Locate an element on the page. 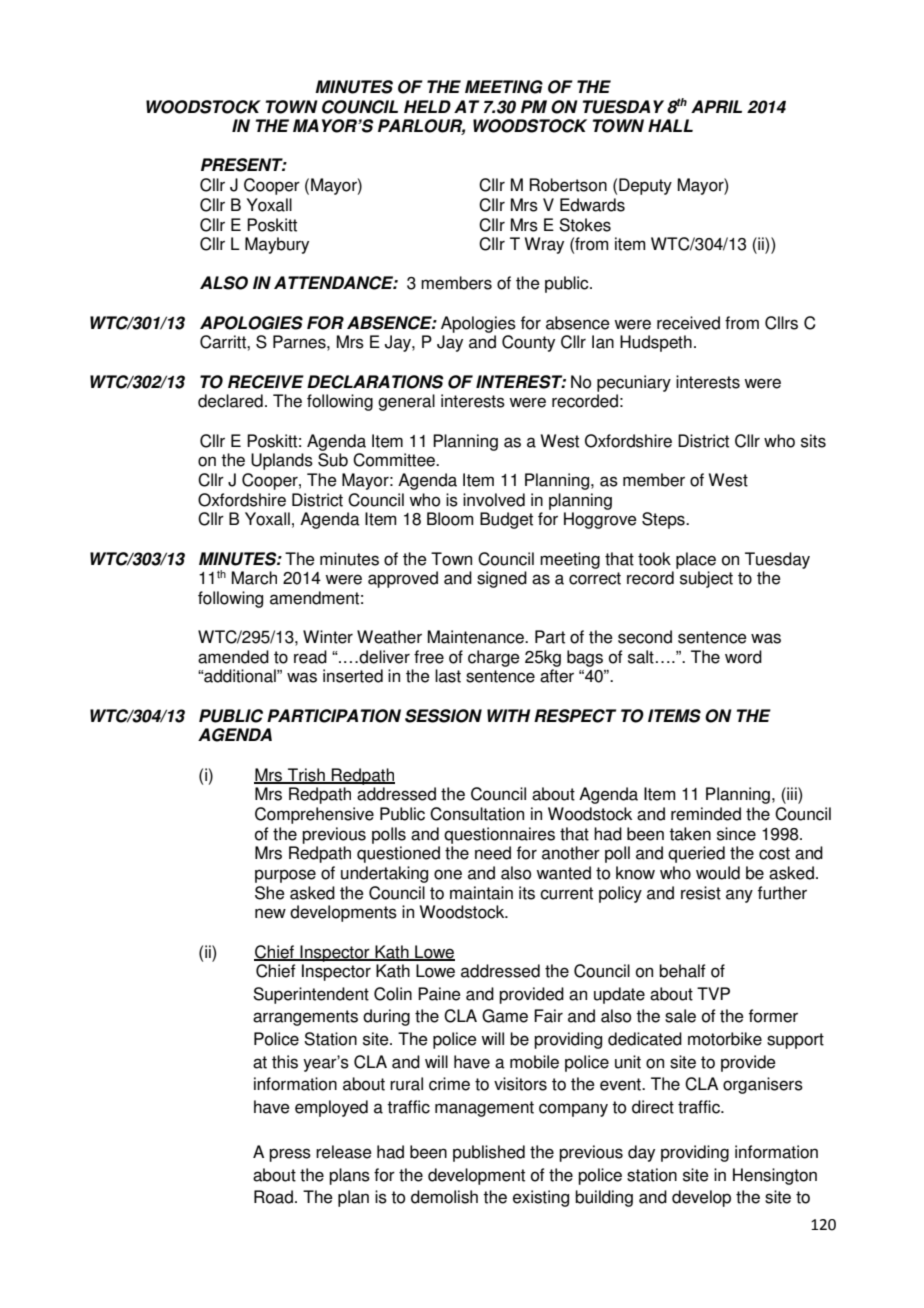 The height and width of the page is (1308, 924). published is located at coordinates (489, 1153).
